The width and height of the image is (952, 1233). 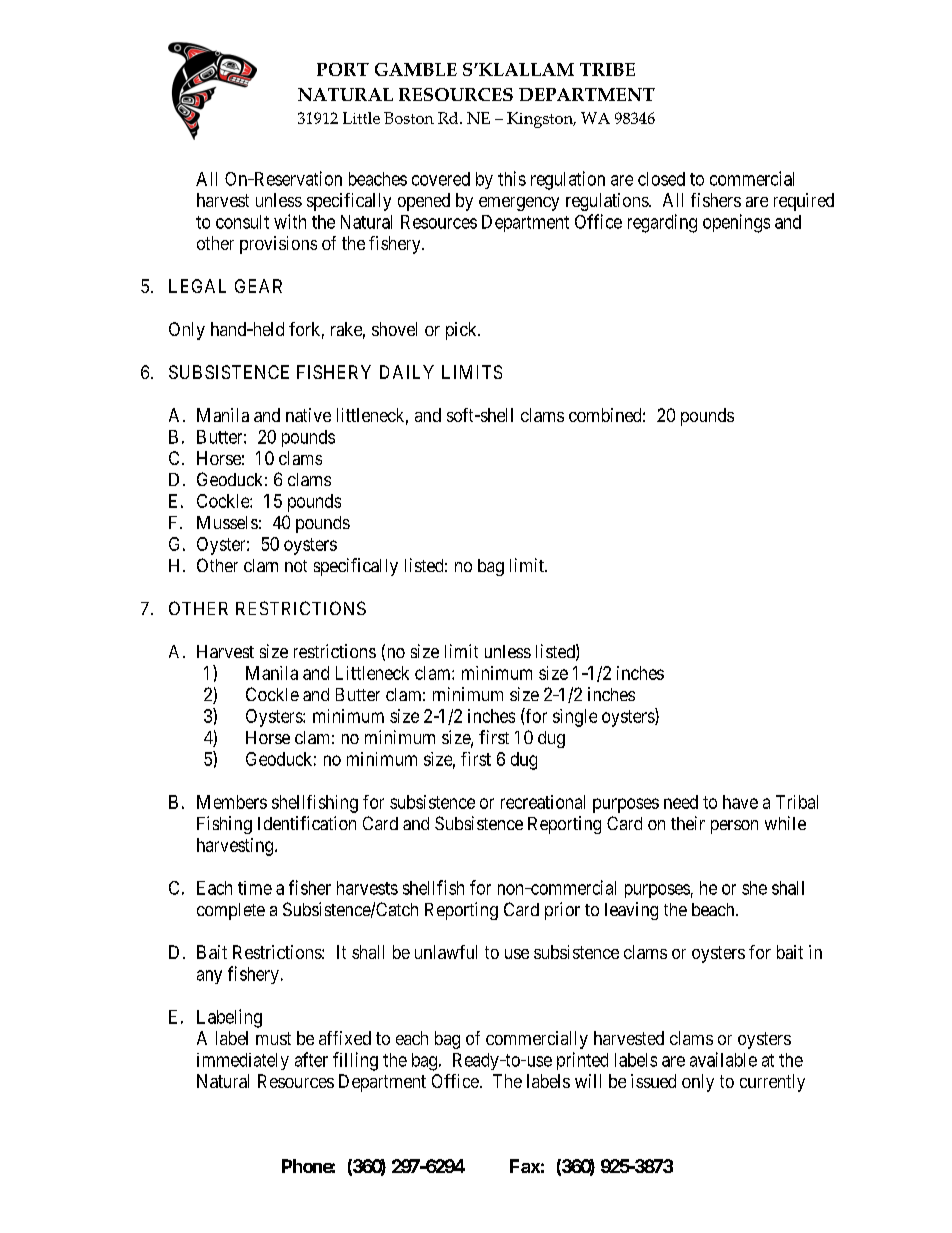 I want to click on native, so click(x=308, y=415).
